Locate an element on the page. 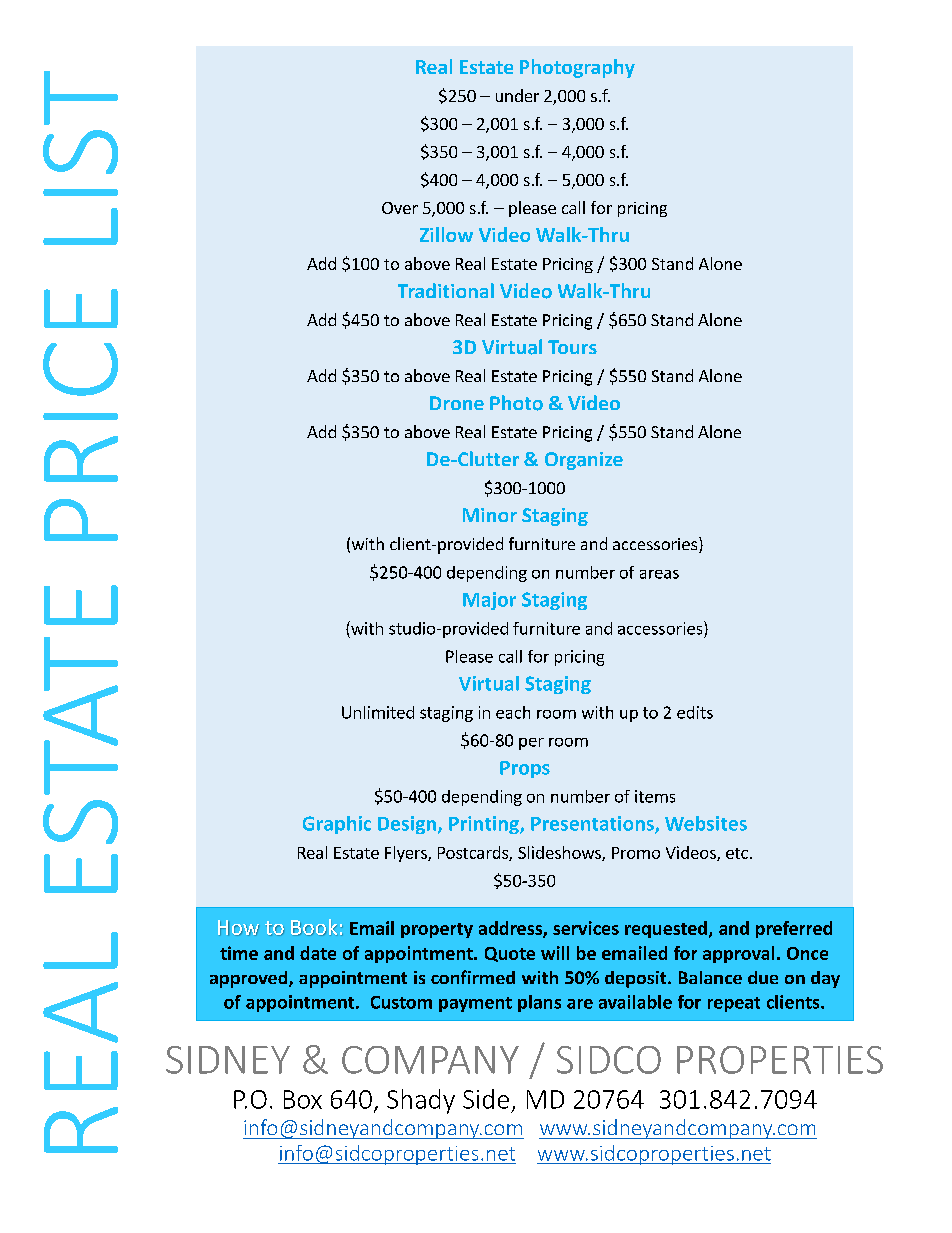 The image size is (952, 1233). Graphic is located at coordinates (337, 825).
